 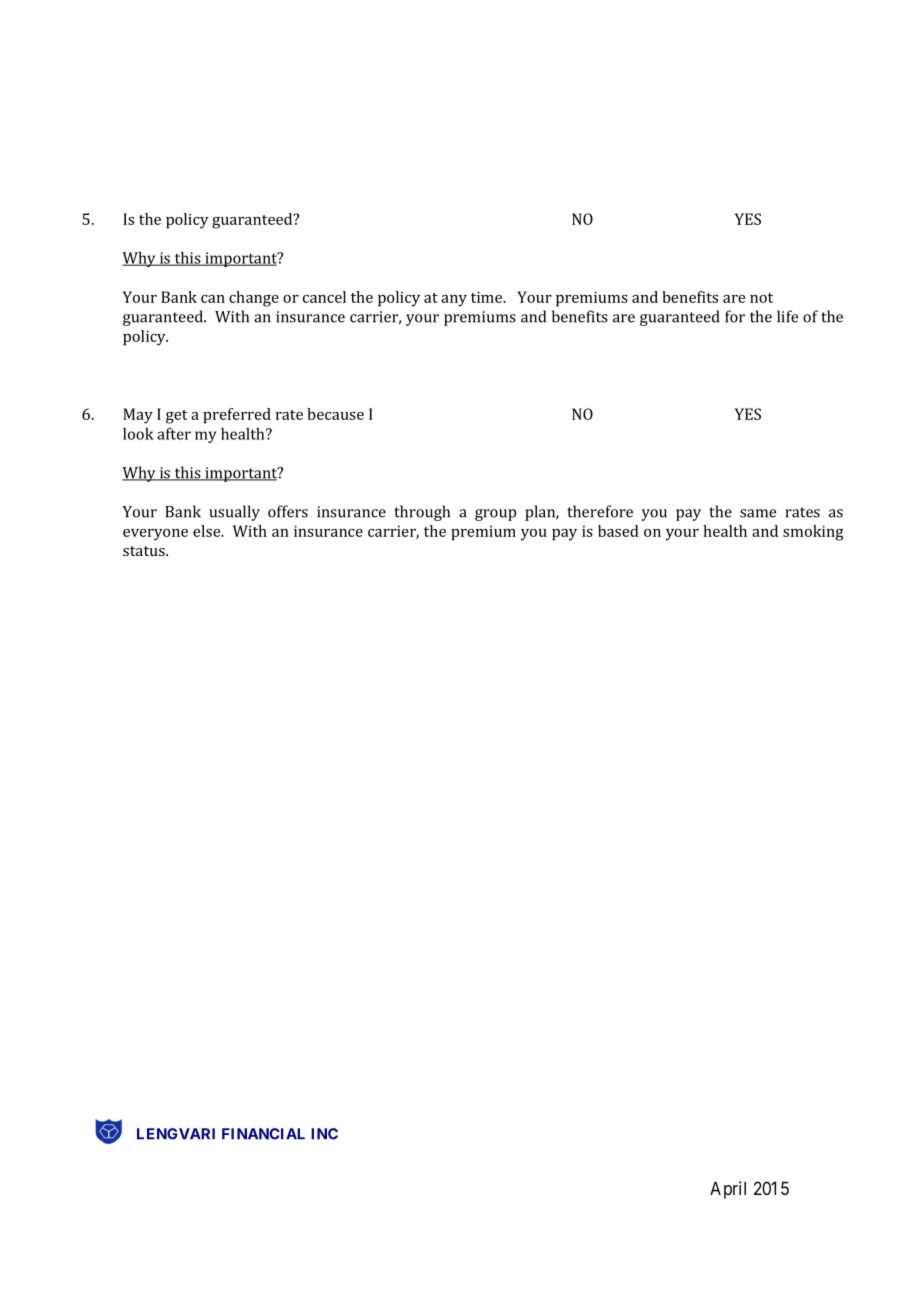 I want to click on any, so click(x=454, y=301).
